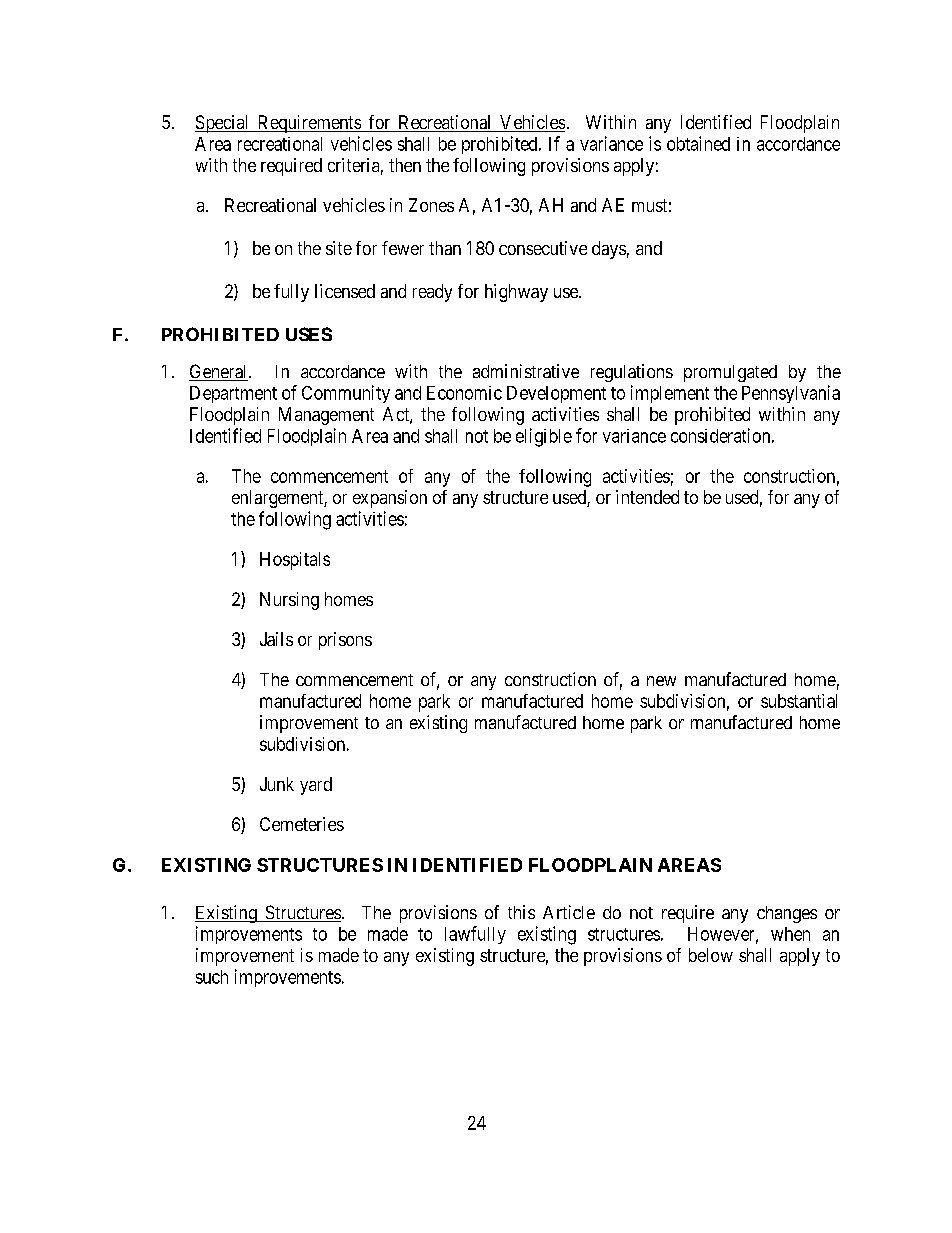 Image resolution: width=952 pixels, height=1233 pixels. Describe the element at coordinates (212, 977) in the page. I see `such` at that location.
